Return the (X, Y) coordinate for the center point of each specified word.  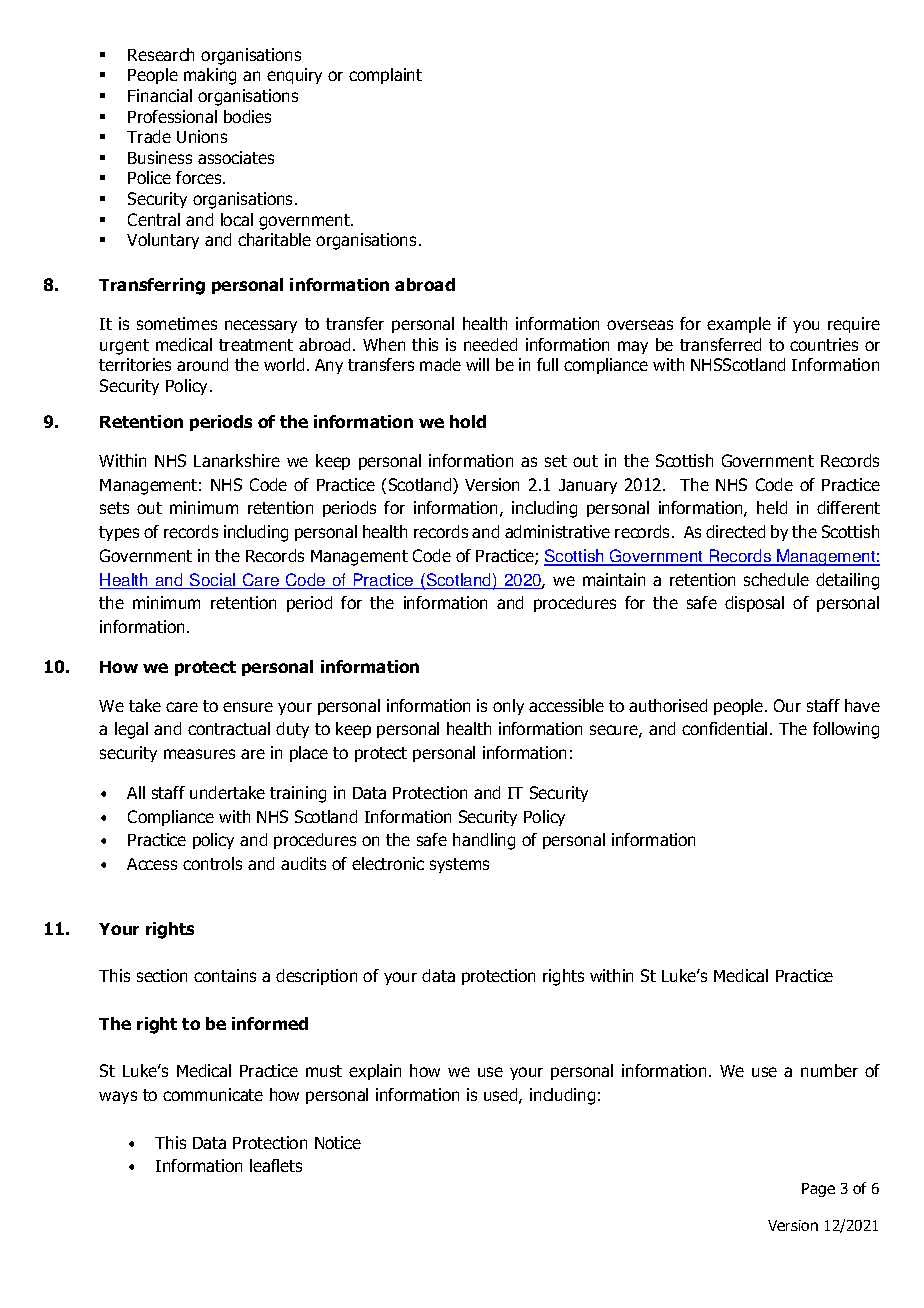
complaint (385, 76)
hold (468, 421)
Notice (338, 1142)
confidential (724, 728)
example (739, 325)
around (202, 364)
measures (199, 754)
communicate (213, 1094)
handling (484, 841)
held (772, 507)
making (210, 76)
